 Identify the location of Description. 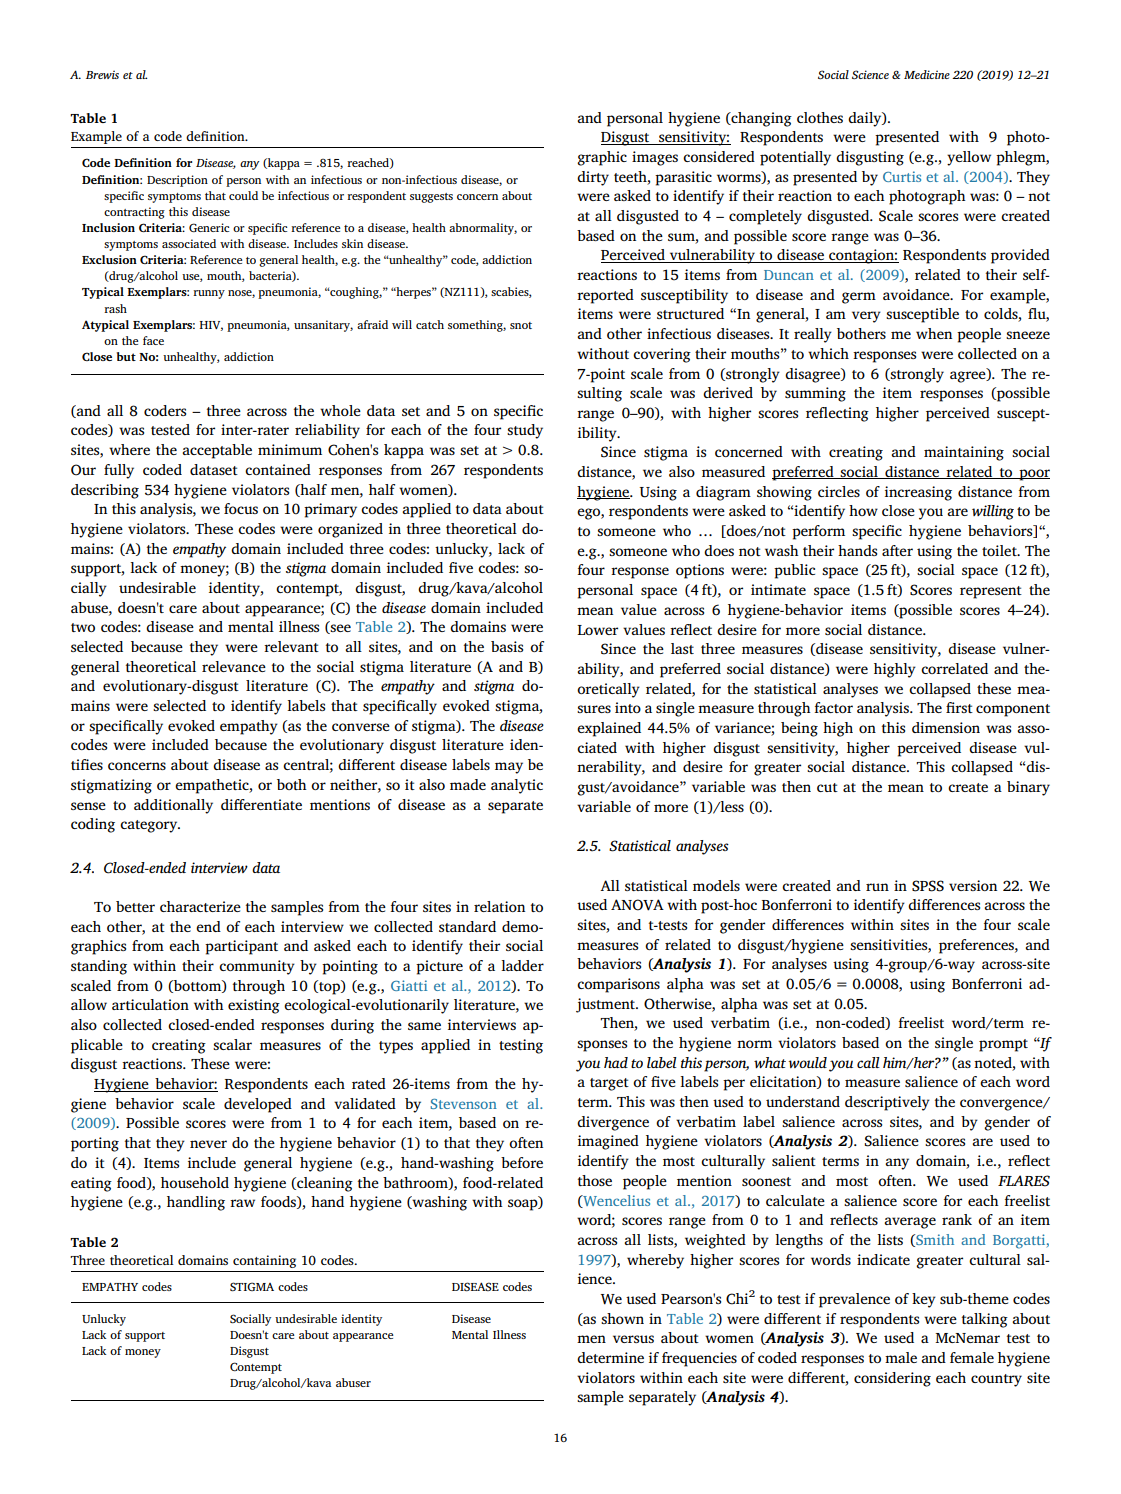
(177, 181).
